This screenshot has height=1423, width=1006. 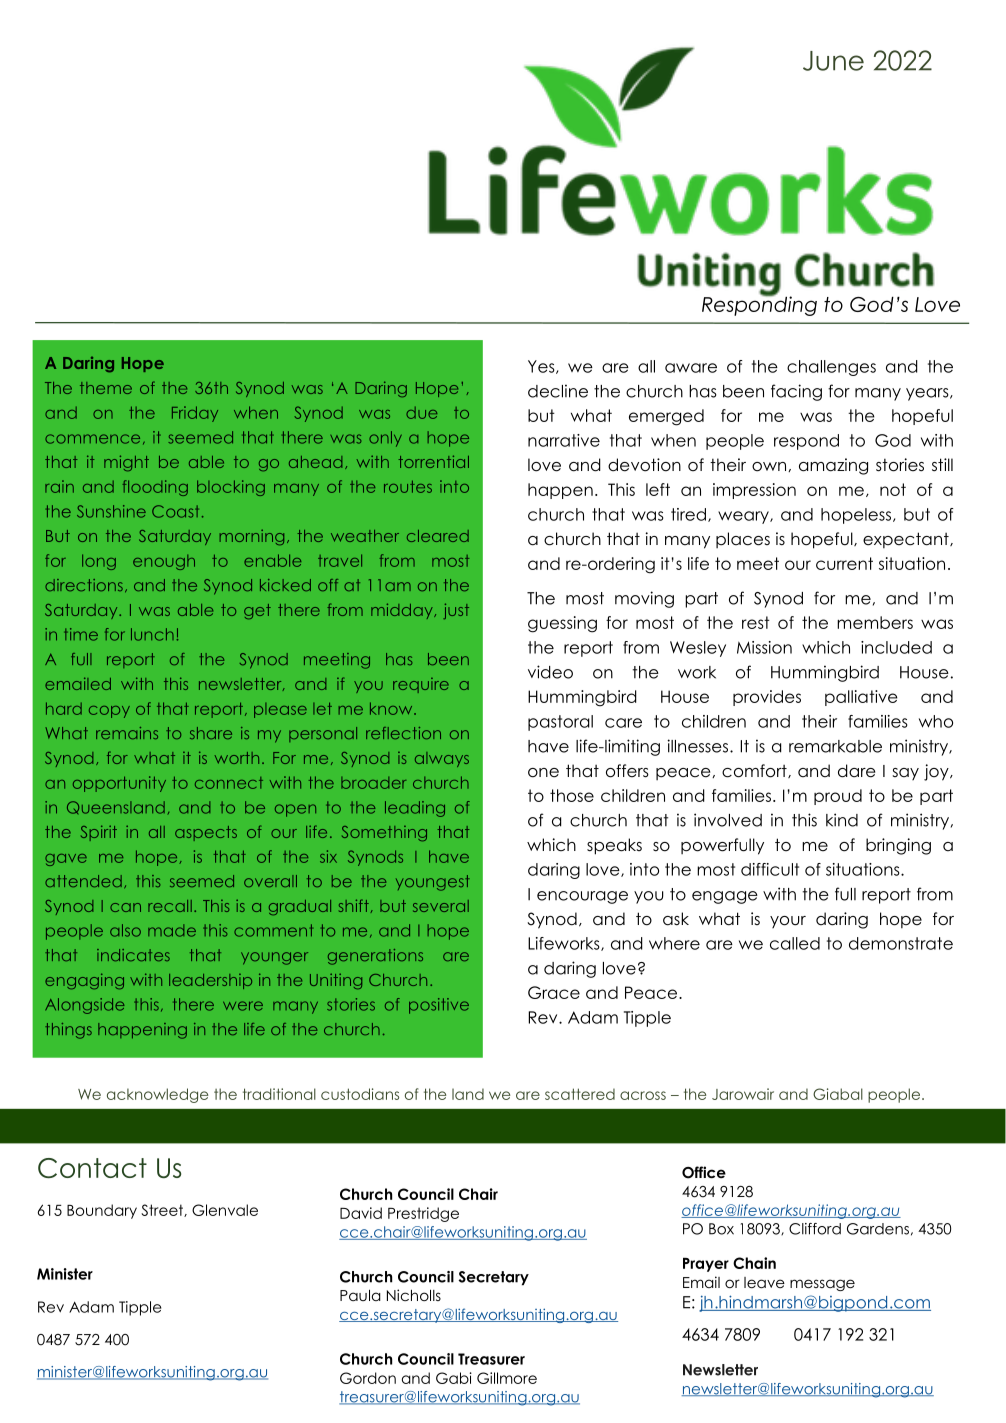 I want to click on Clifford, so click(x=815, y=1229).
